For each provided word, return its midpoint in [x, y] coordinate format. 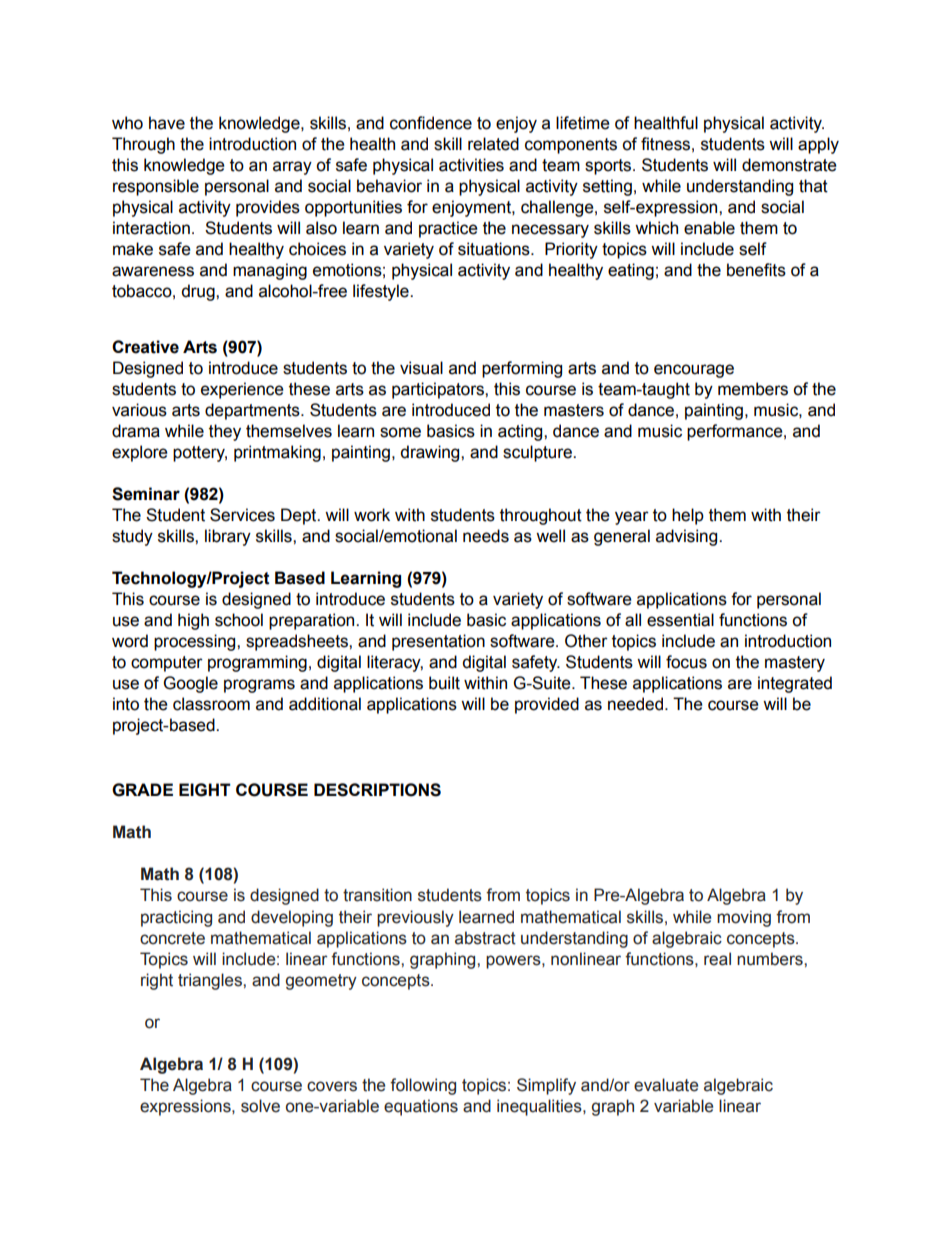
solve [260, 1106]
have [167, 123]
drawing [431, 453]
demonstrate [789, 165]
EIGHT [205, 790]
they [225, 432]
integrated [795, 684]
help [688, 516]
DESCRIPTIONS [377, 790]
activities [471, 165]
